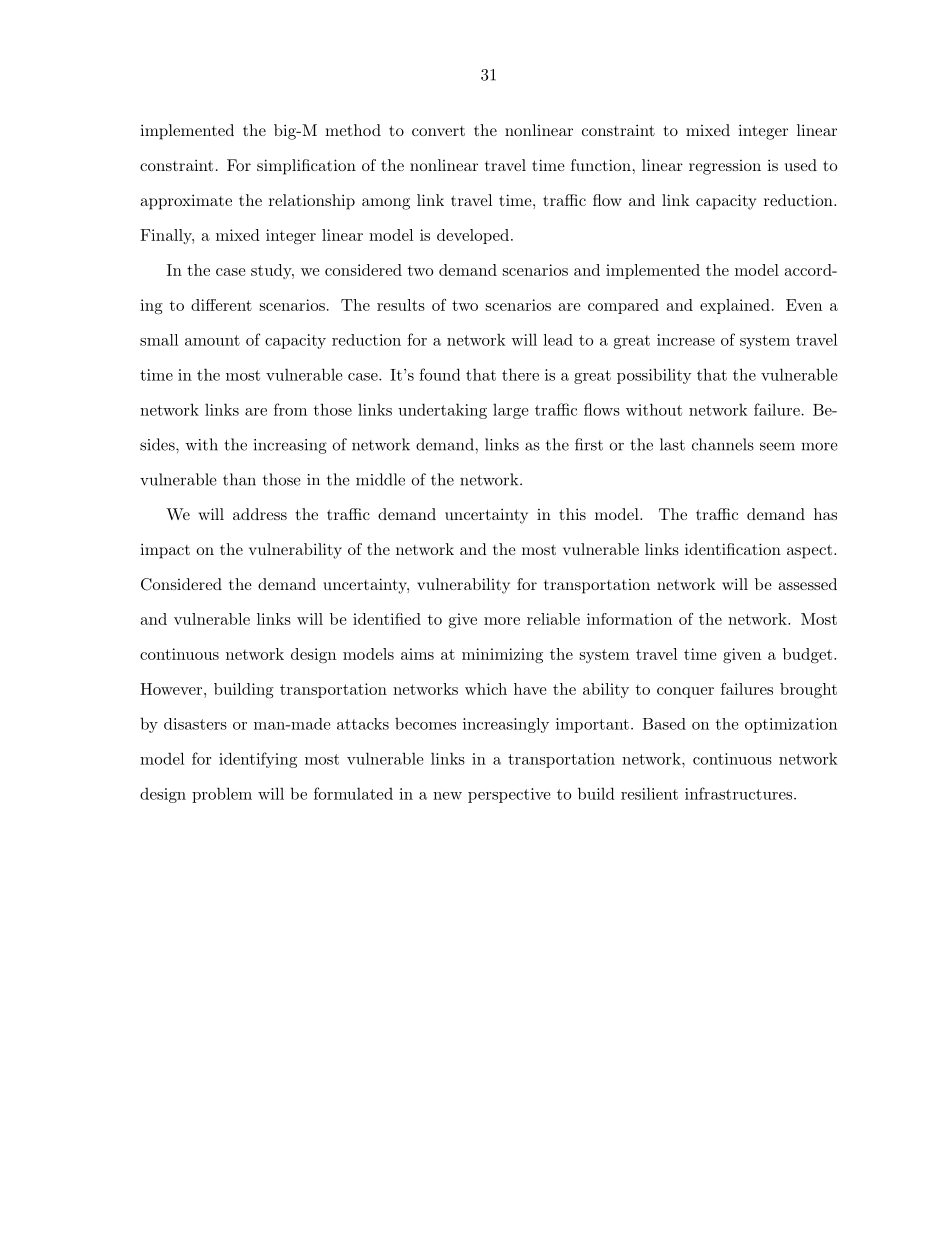  Describe the element at coordinates (438, 131) in the screenshot. I see `convert` at that location.
